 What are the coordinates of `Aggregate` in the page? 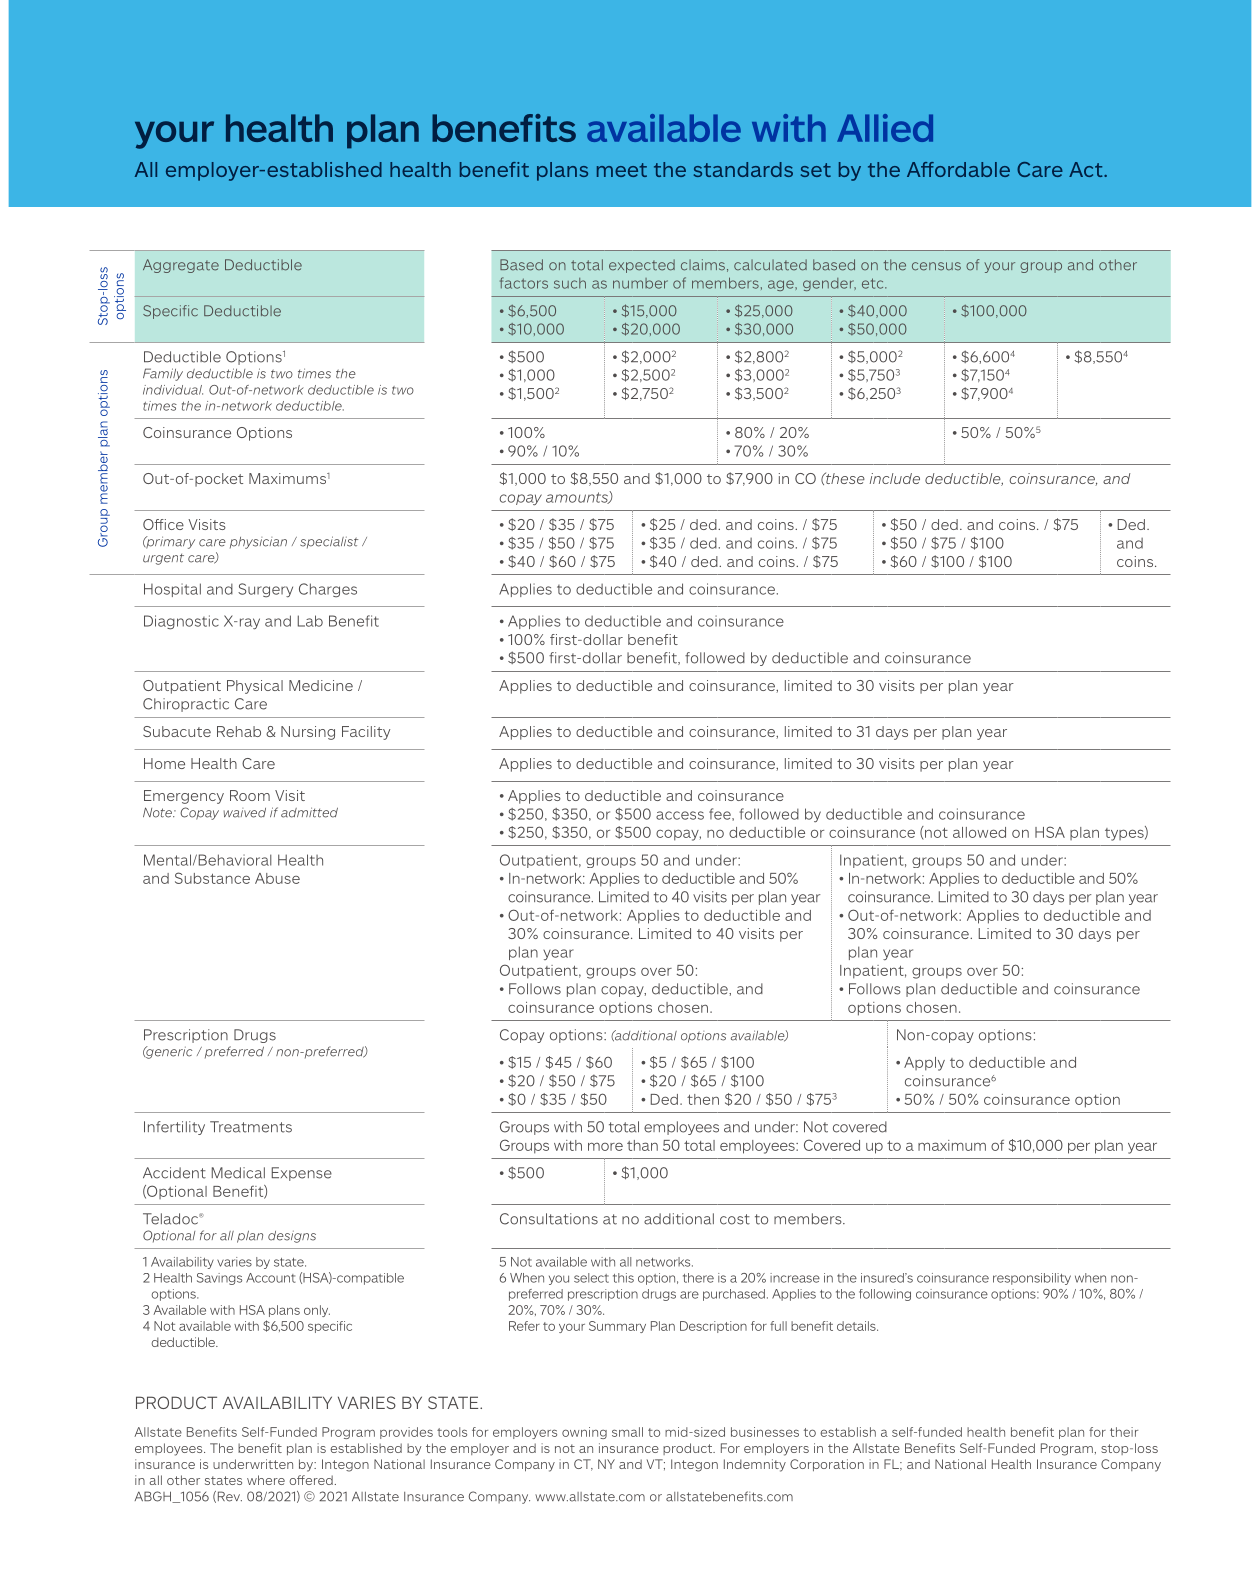 It's located at (181, 266).
